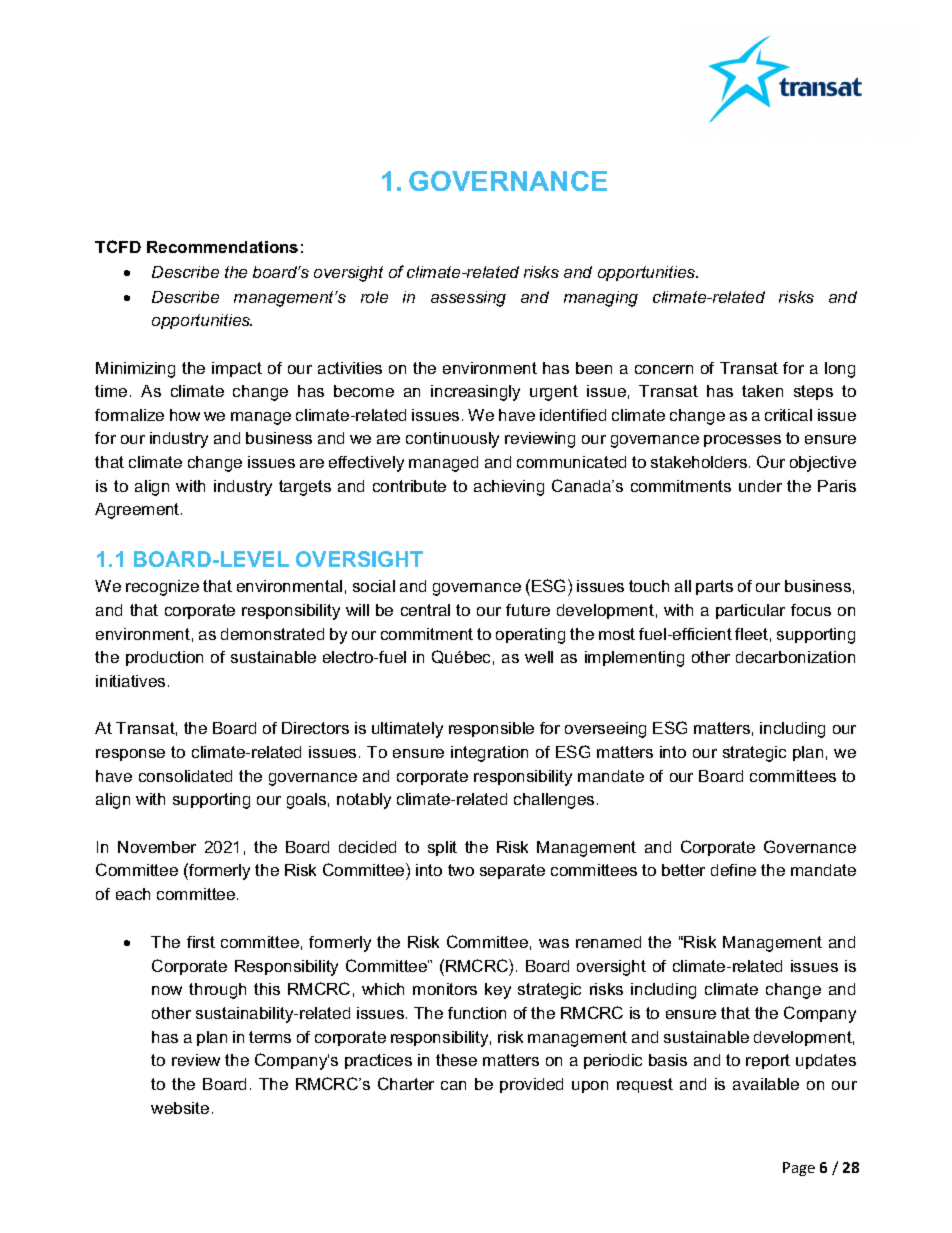 Image resolution: width=952 pixels, height=1233 pixels. Describe the element at coordinates (162, 588) in the screenshot. I see `recognize` at that location.
